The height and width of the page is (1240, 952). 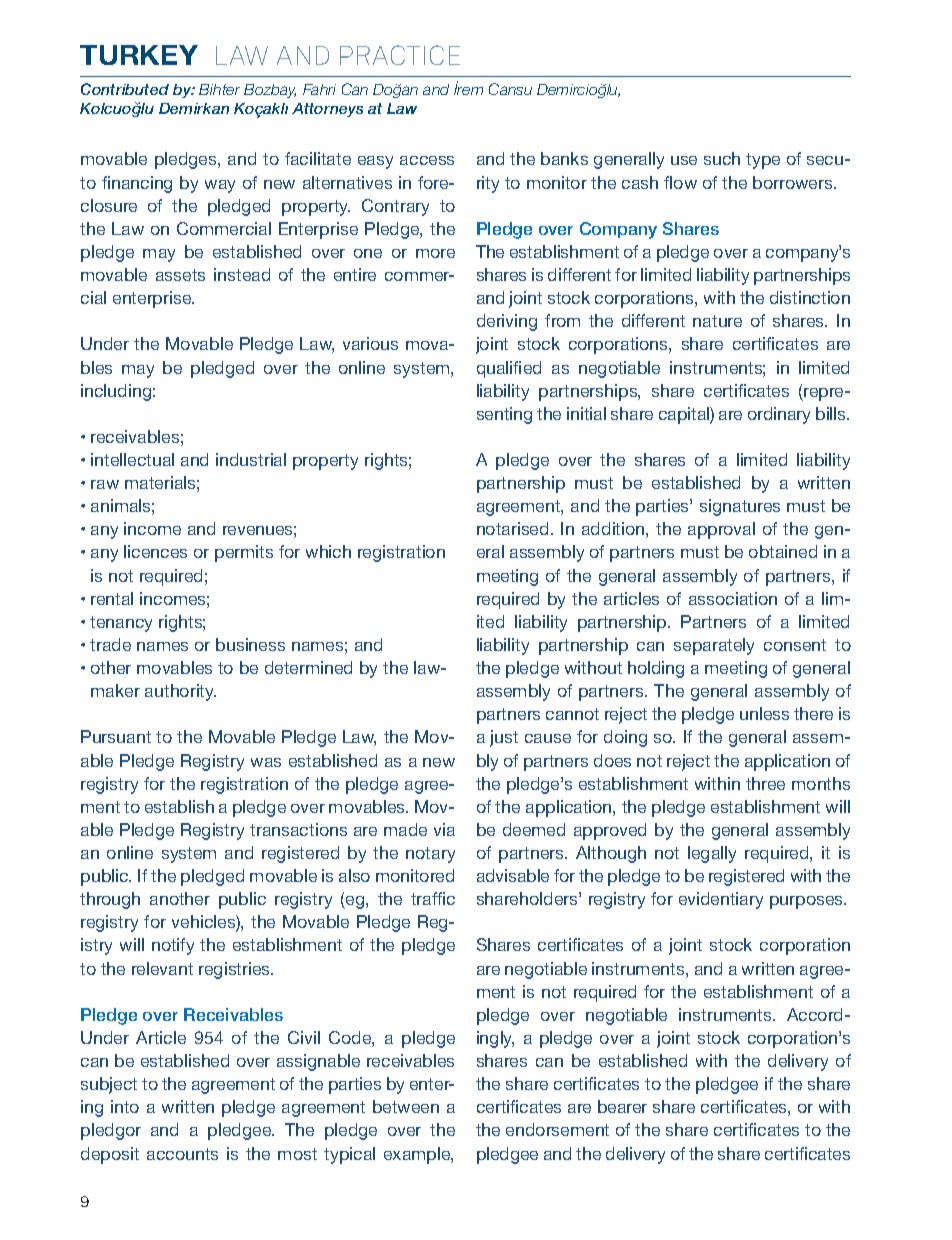 What do you see at coordinates (722, 158) in the page?
I see `such` at bounding box center [722, 158].
